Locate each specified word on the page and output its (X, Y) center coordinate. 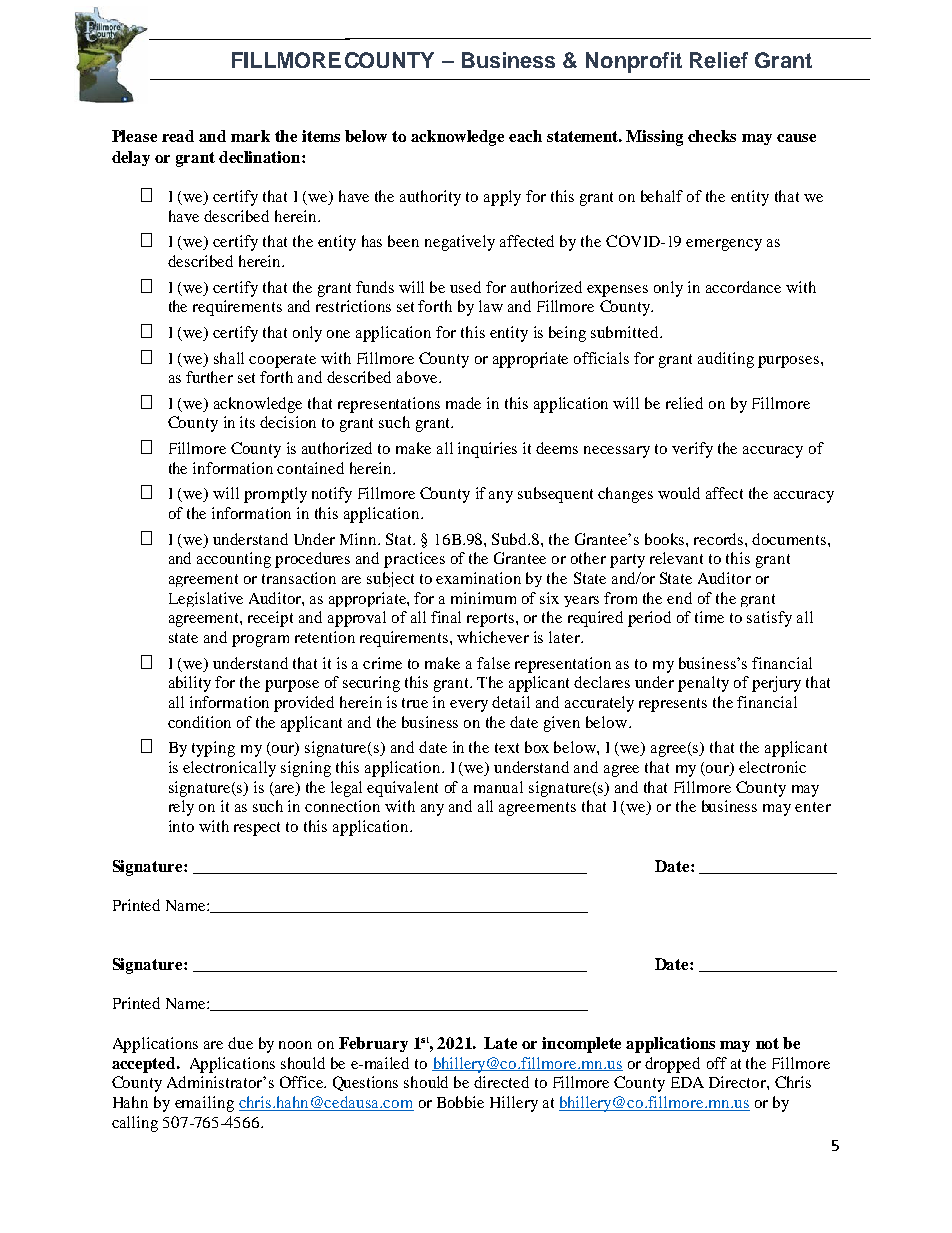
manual (498, 787)
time (709, 617)
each (525, 136)
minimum (483, 598)
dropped (672, 1065)
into (181, 826)
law (491, 306)
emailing (204, 1104)
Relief (719, 60)
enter (813, 807)
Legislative (206, 599)
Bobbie (460, 1102)
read (178, 136)
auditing (726, 360)
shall (229, 358)
